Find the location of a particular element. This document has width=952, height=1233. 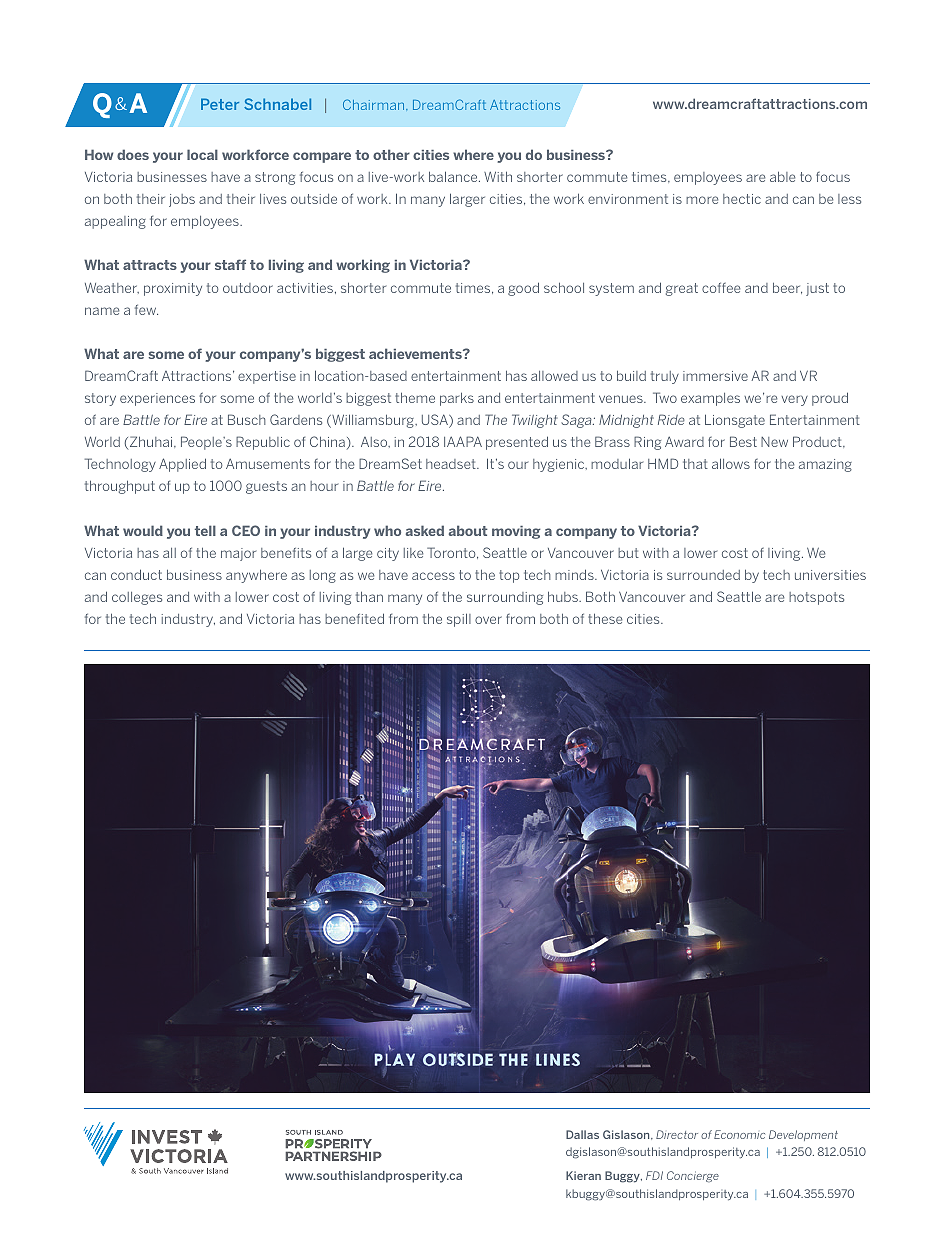

Dallas is located at coordinates (582, 1134).
